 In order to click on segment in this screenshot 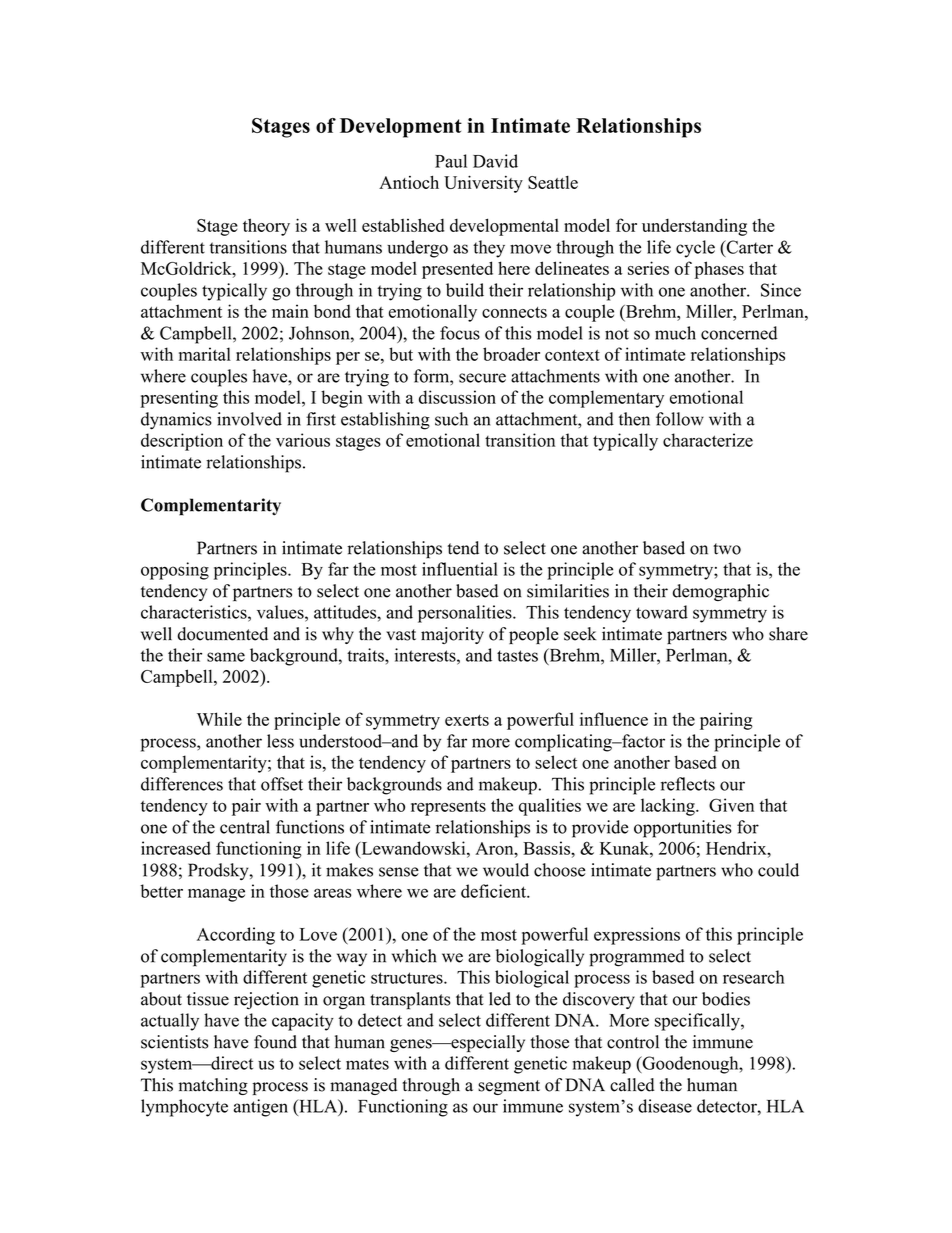, I will do `click(509, 1087)`.
